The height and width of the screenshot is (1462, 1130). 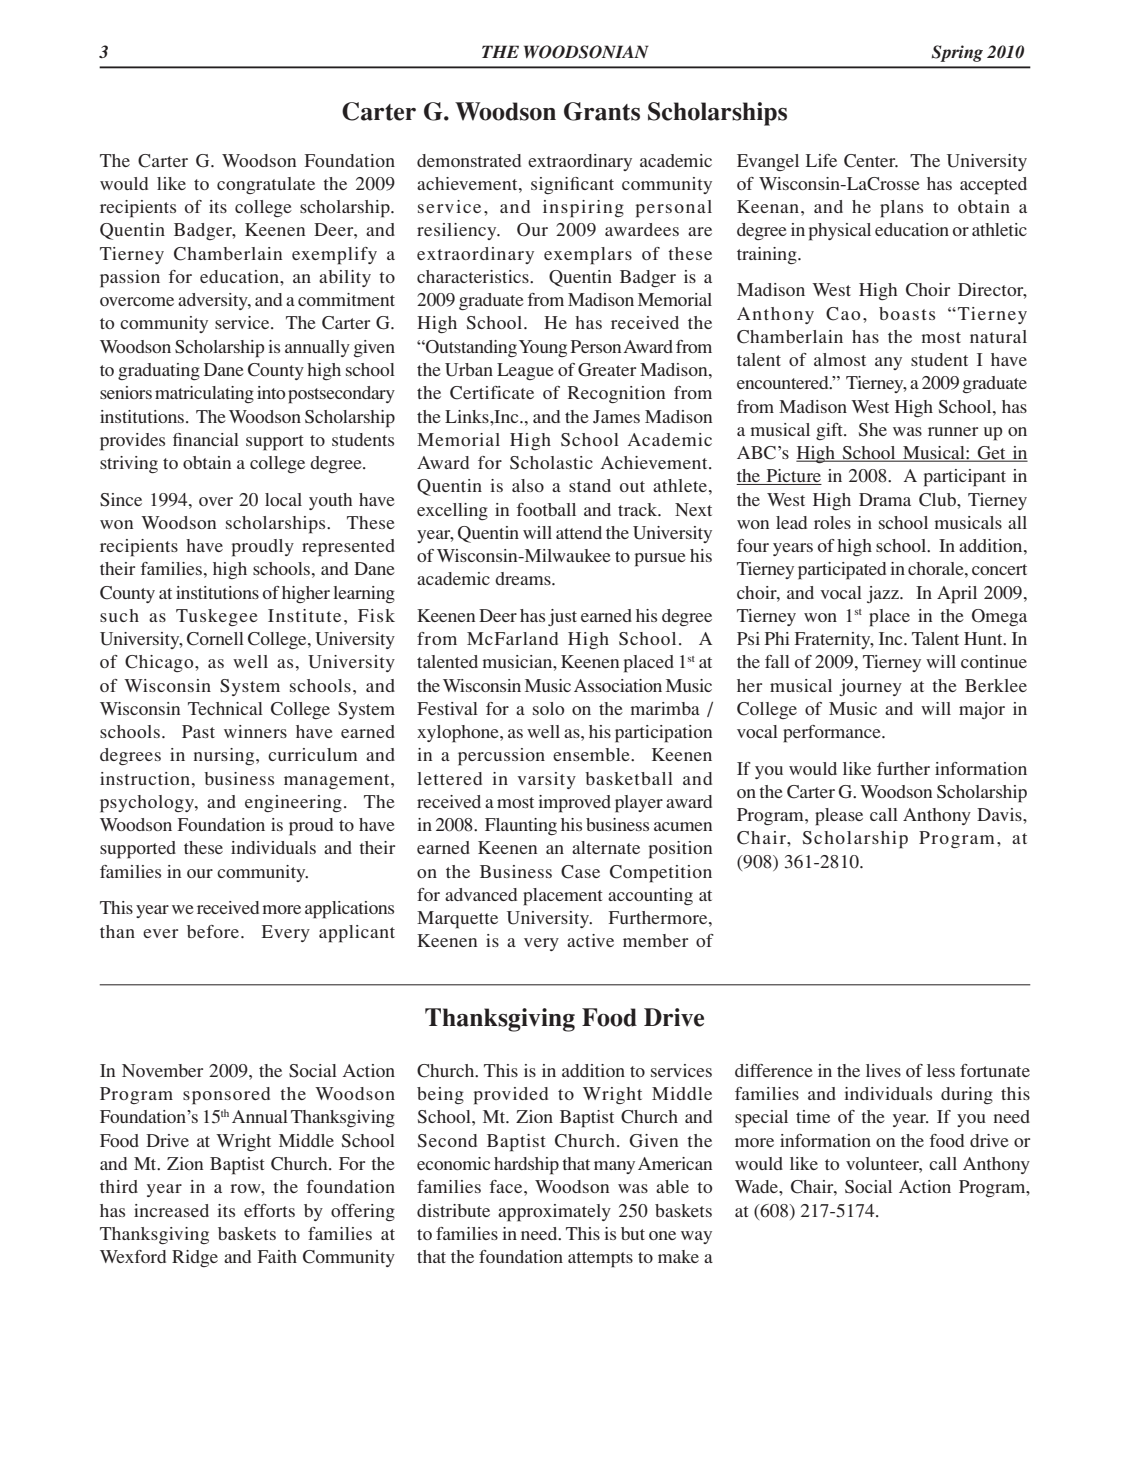 I want to click on efforts, so click(x=269, y=1210).
